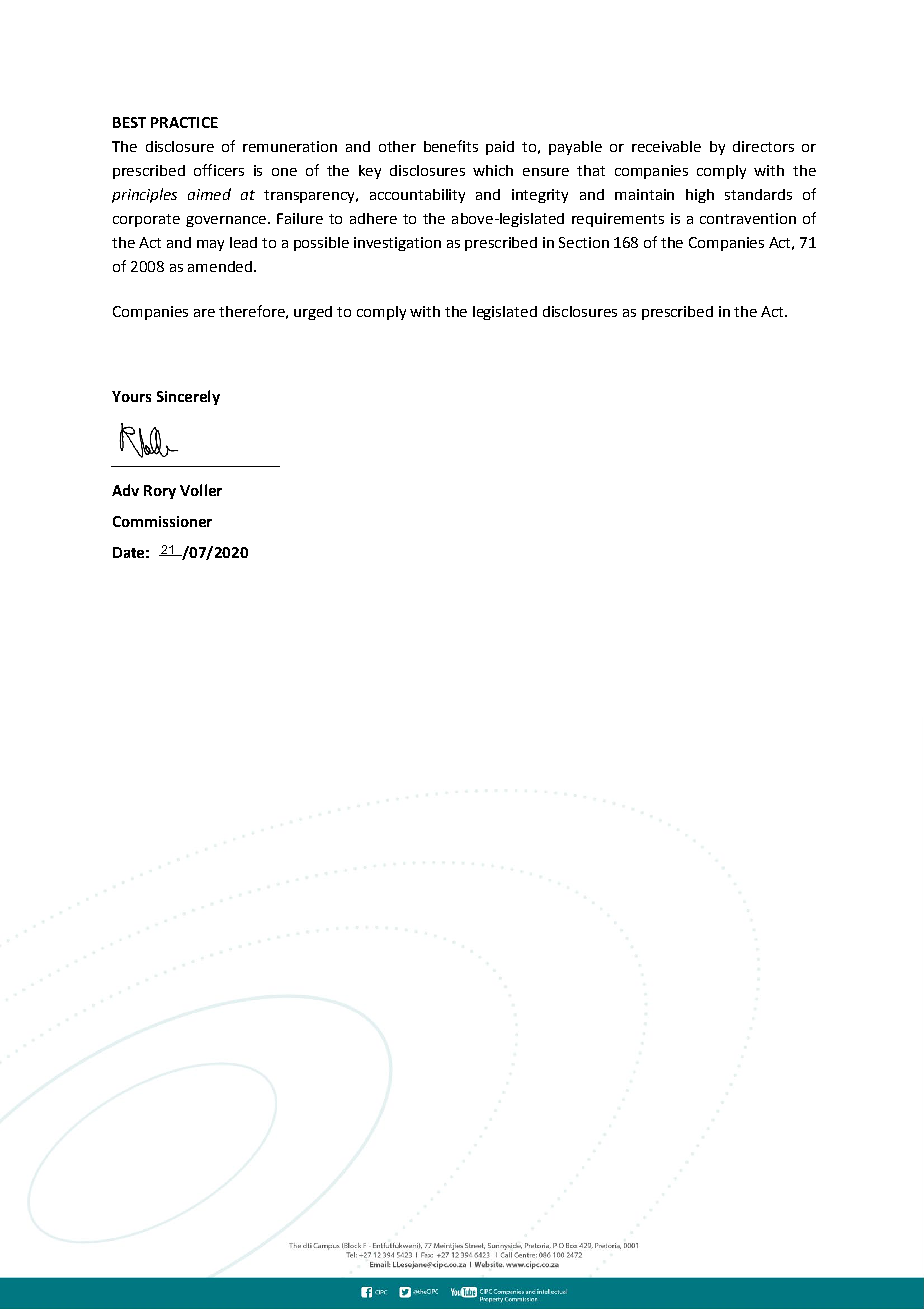 The height and width of the screenshot is (1310, 924). Describe the element at coordinates (131, 396) in the screenshot. I see `Yours` at that location.
